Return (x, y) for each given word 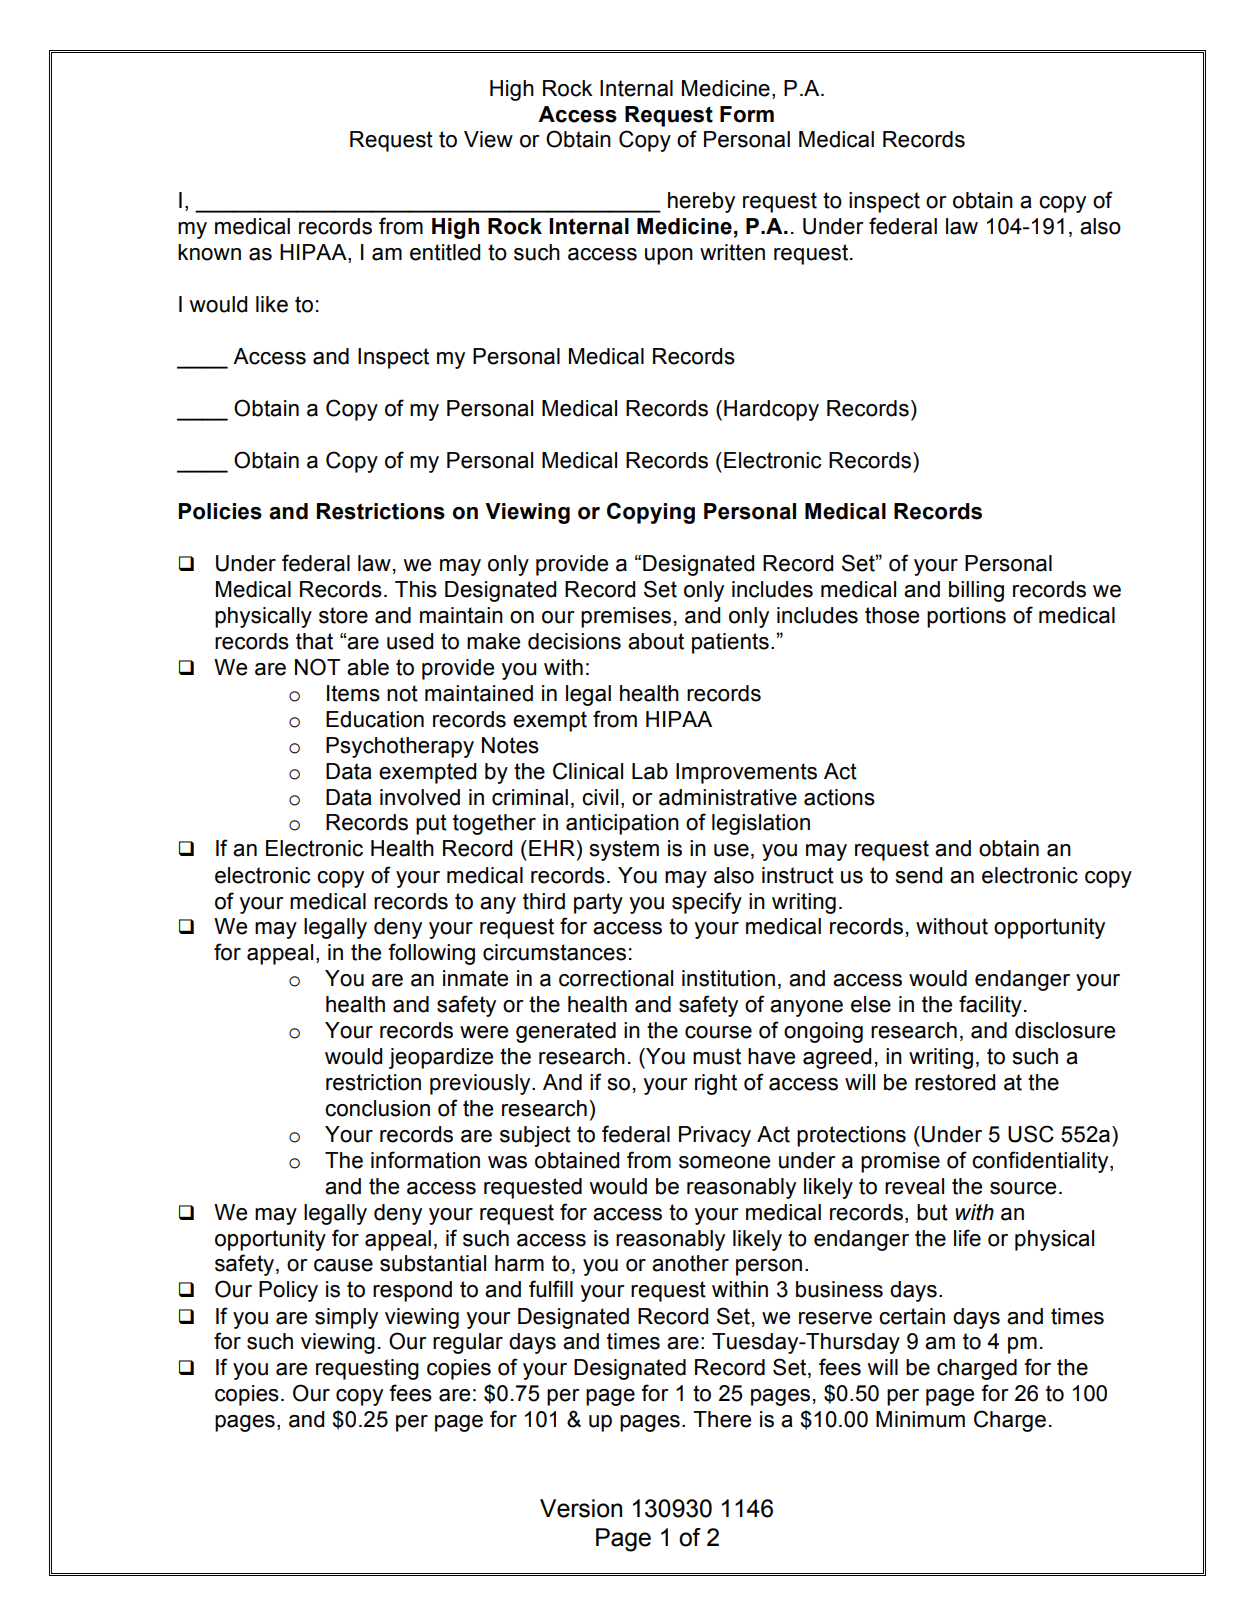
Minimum (920, 1419)
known (209, 252)
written (732, 252)
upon (669, 256)
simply (346, 1318)
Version (581, 1508)
